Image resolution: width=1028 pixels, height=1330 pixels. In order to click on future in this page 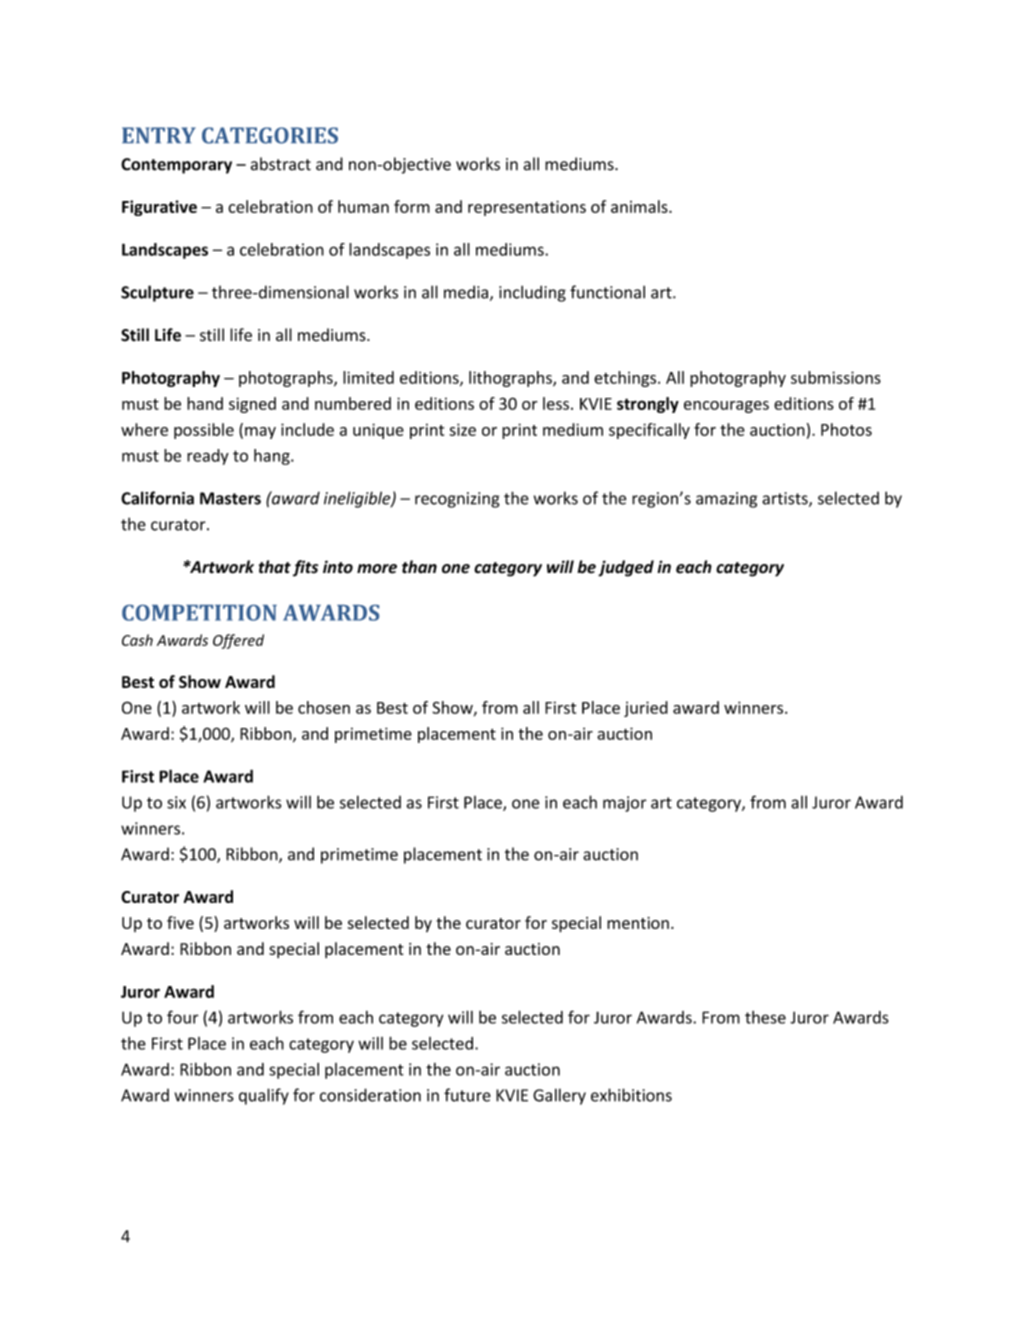, I will do `click(467, 1095)`.
